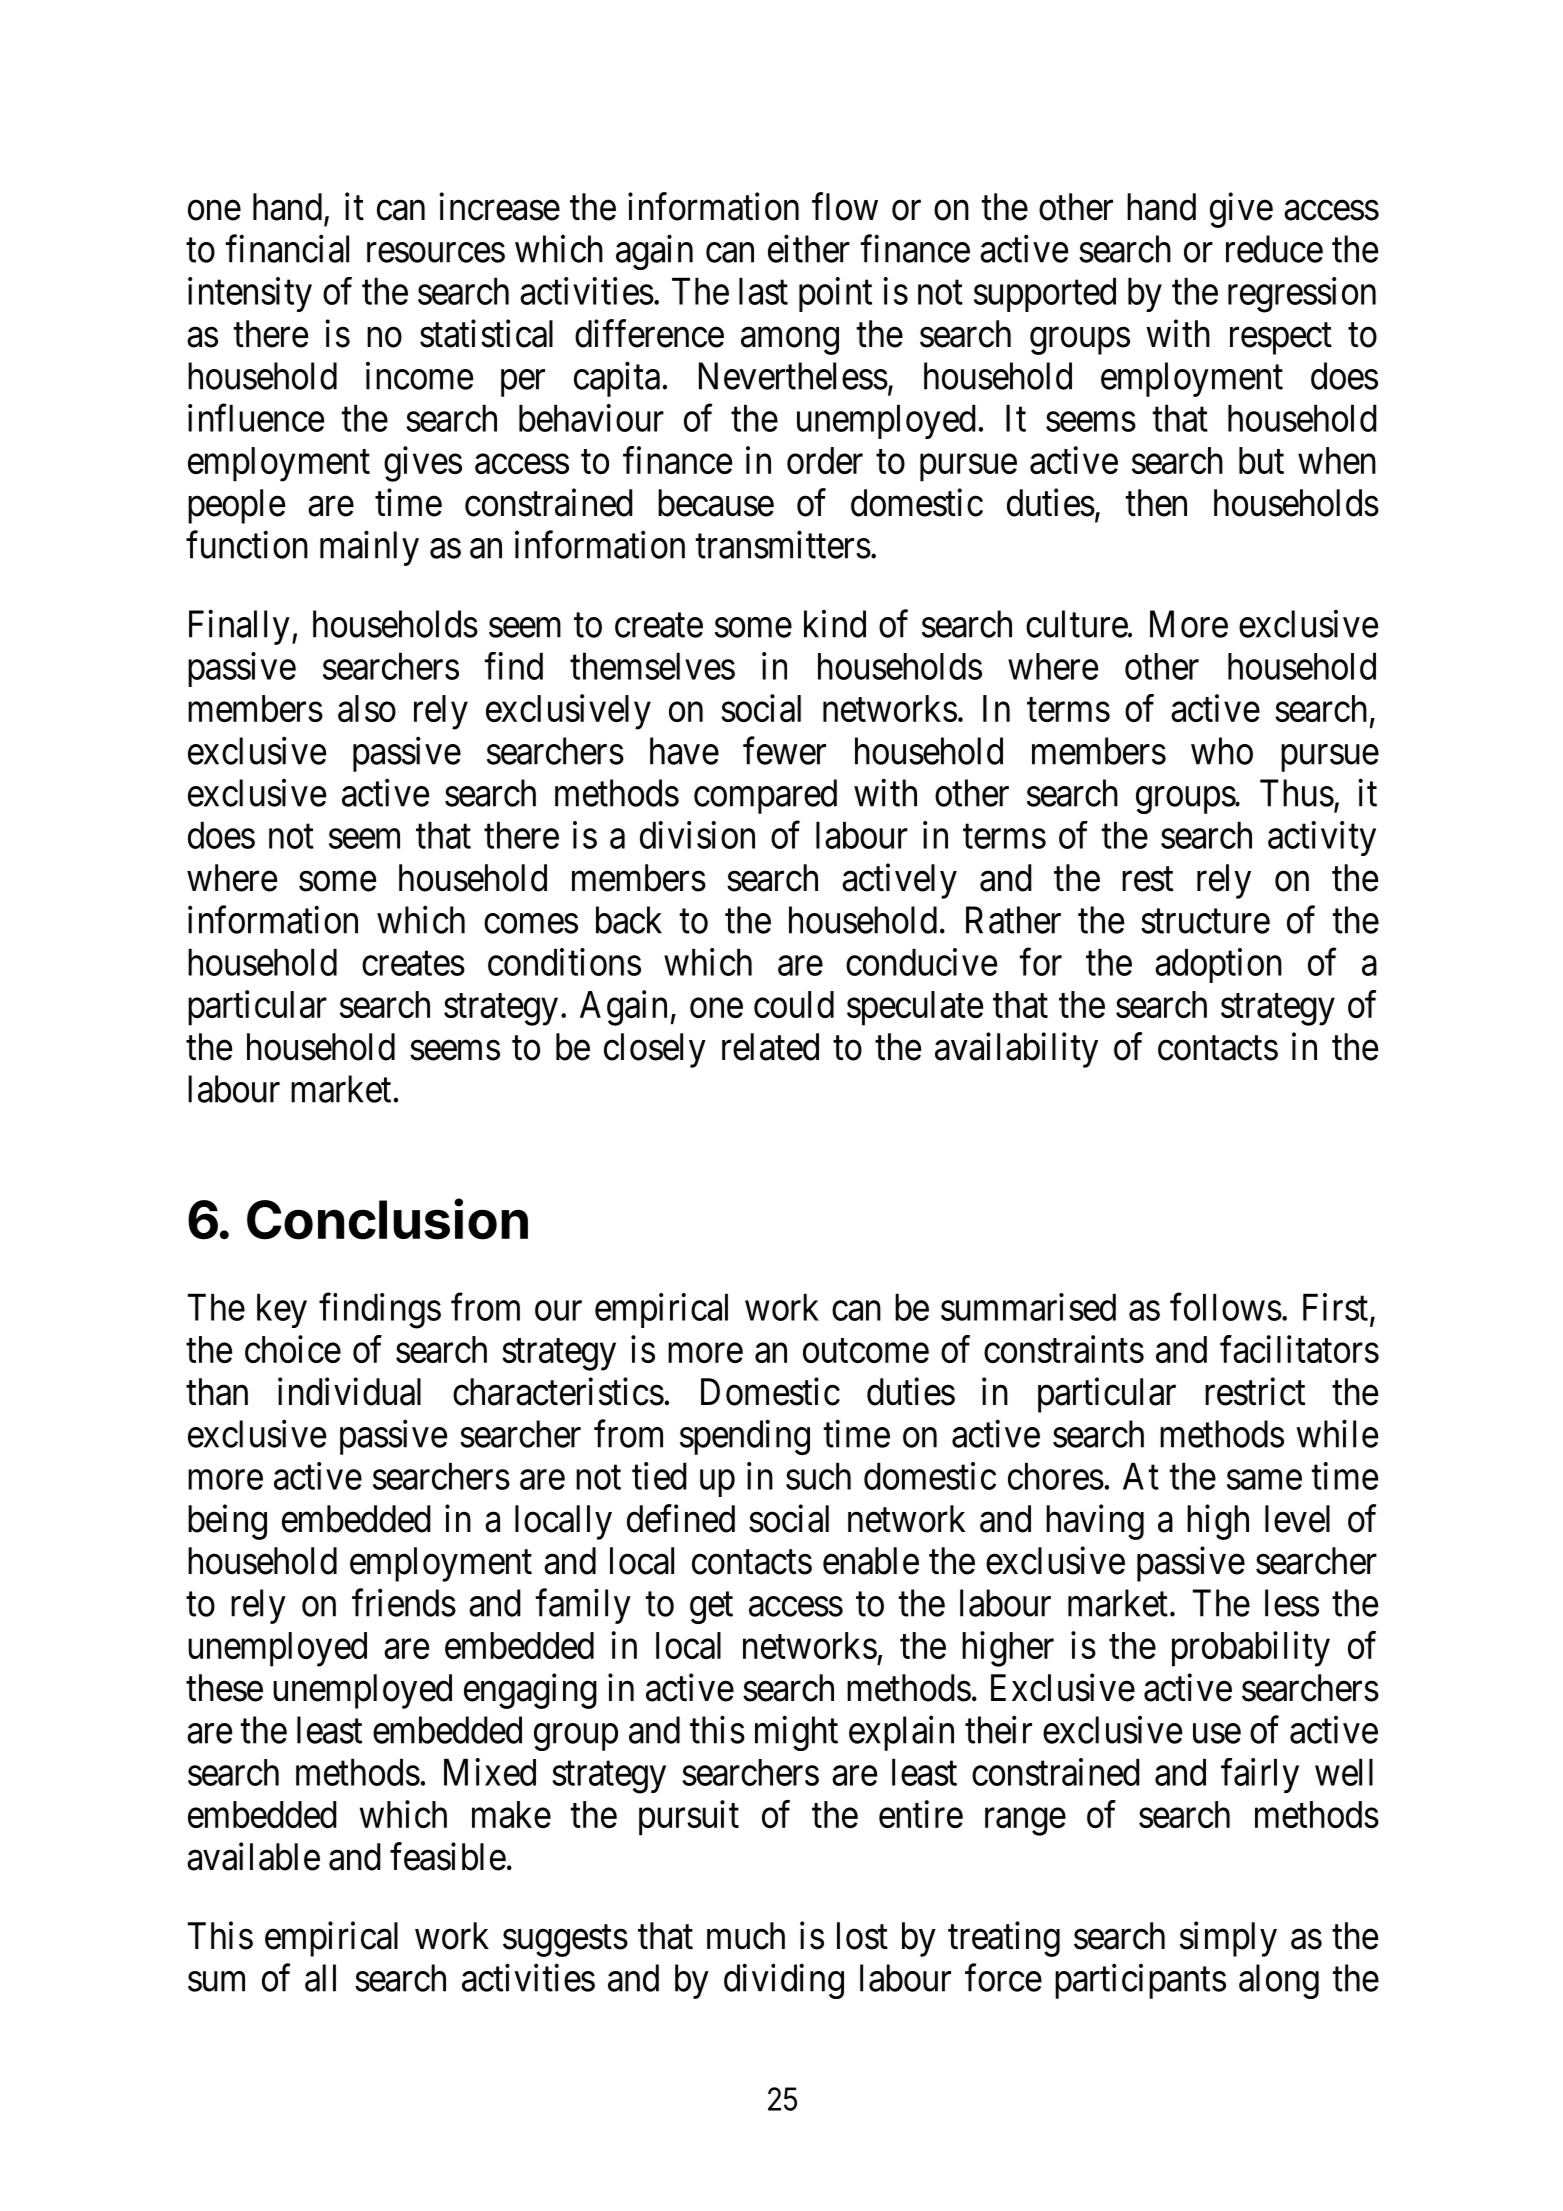  I want to click on Conclusion, so click(387, 1219).
